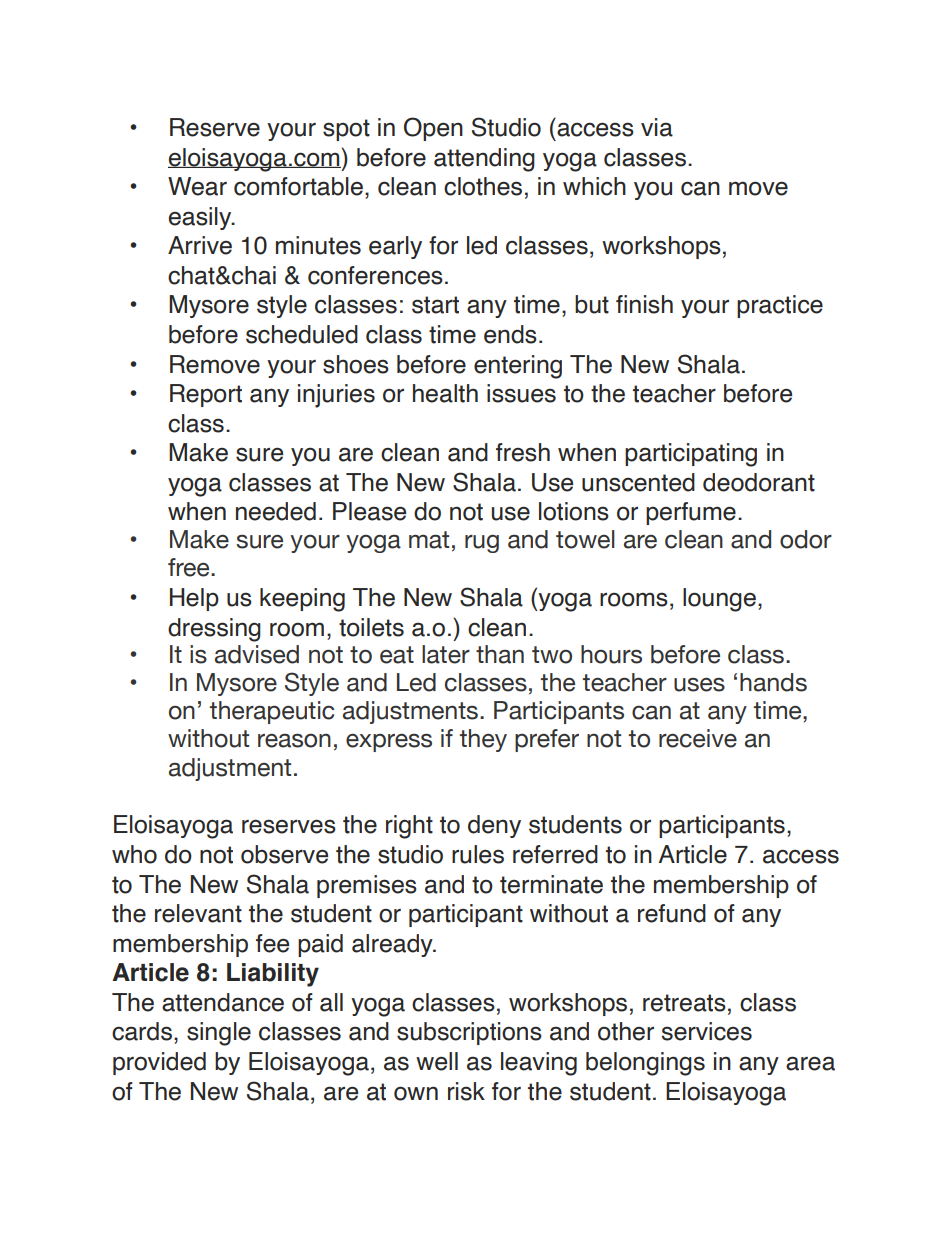 The height and width of the page is (1233, 952). I want to click on single, so click(219, 1034).
